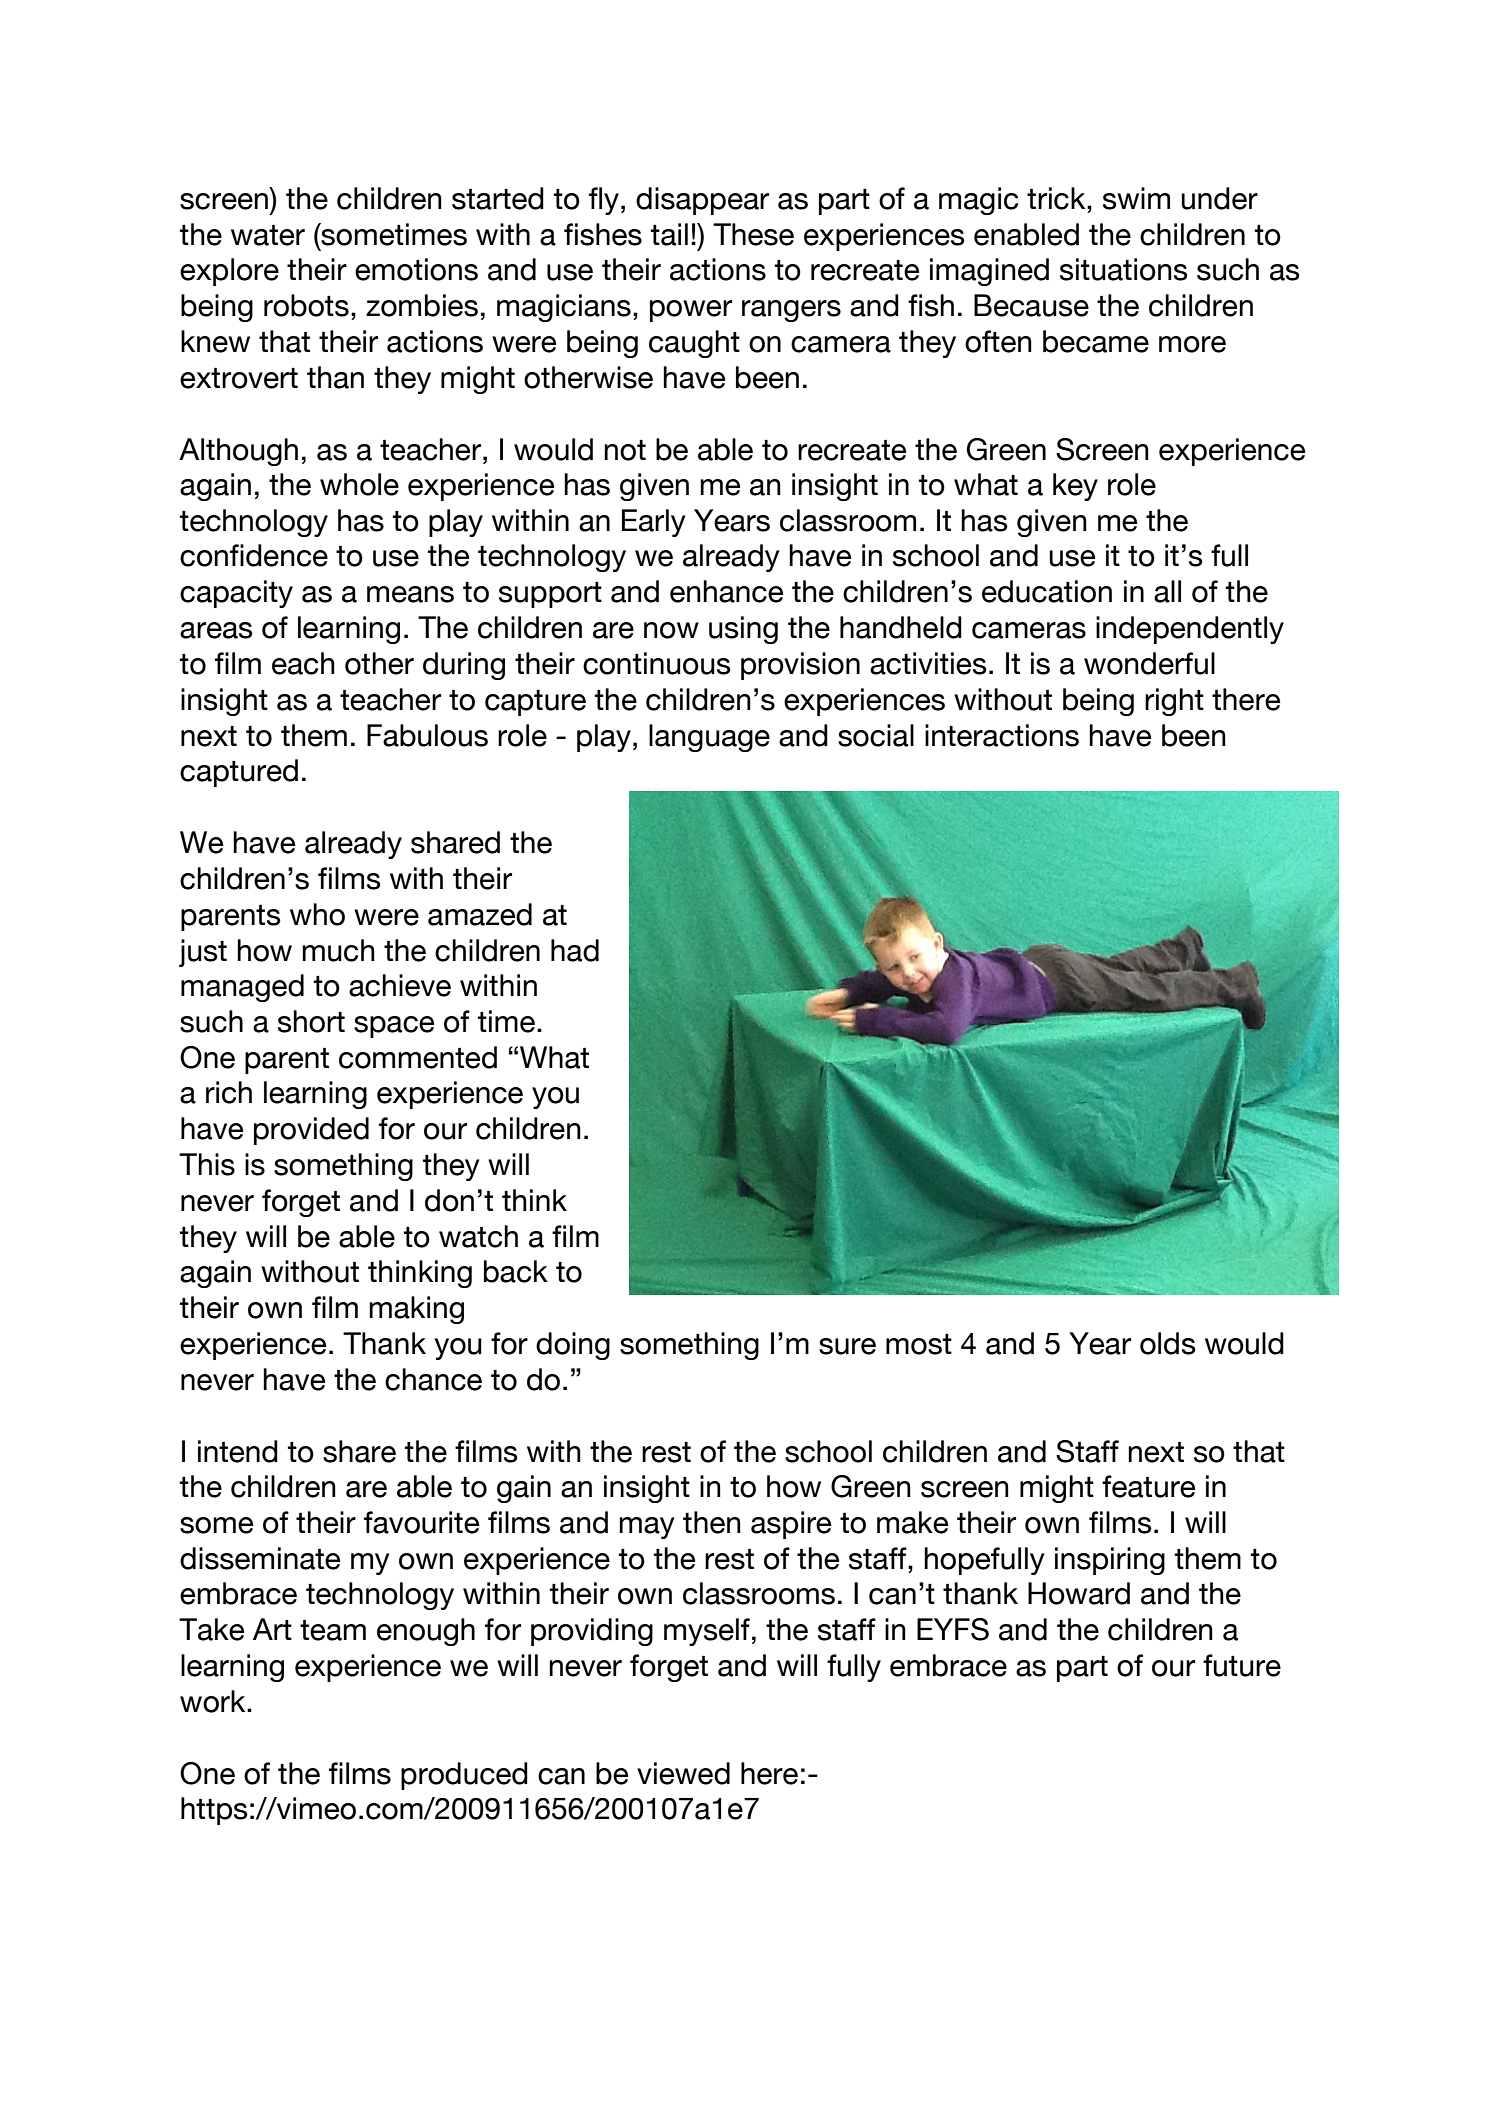  What do you see at coordinates (214, 1701) in the page?
I see `work` at bounding box center [214, 1701].
